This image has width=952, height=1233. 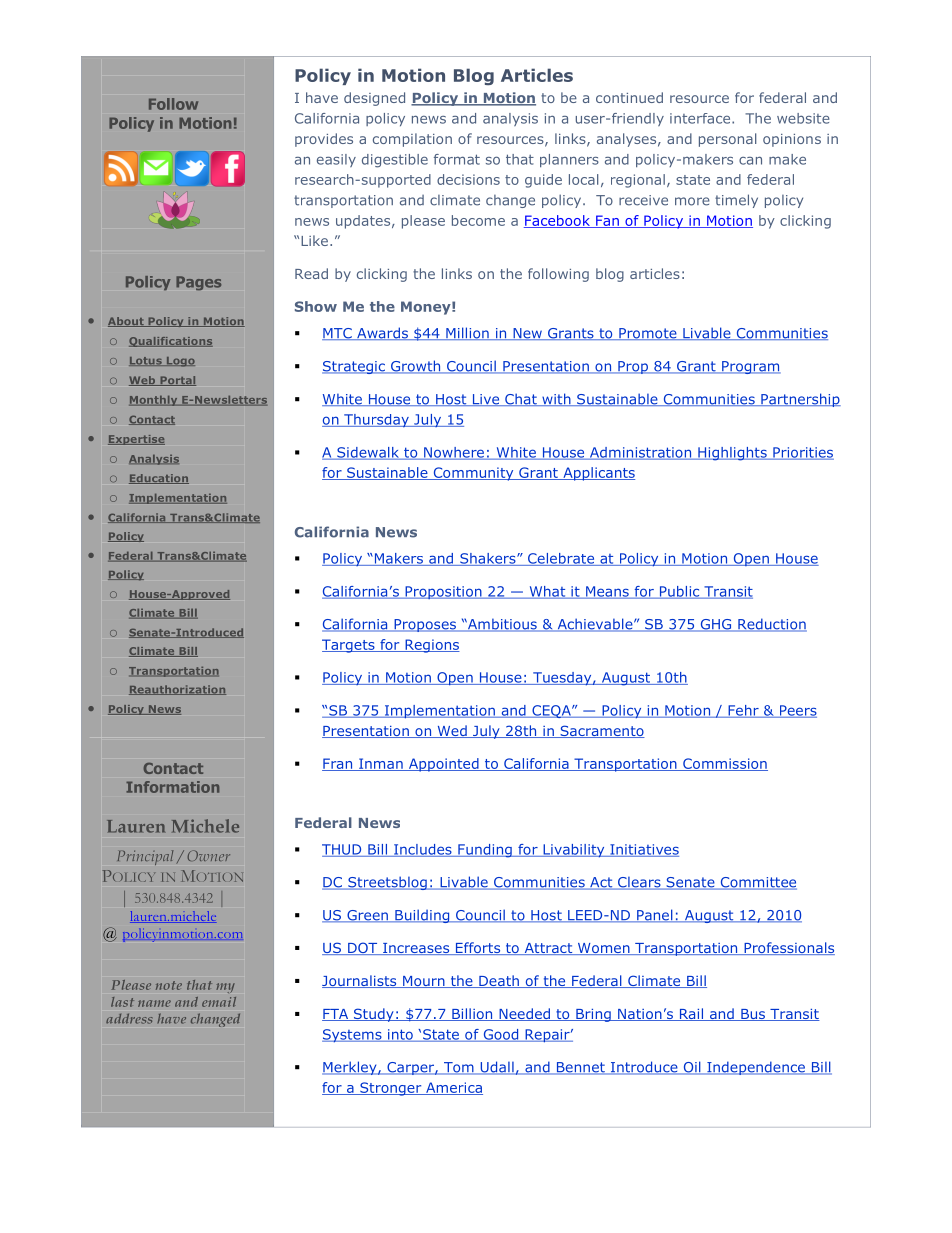 What do you see at coordinates (412, 140) in the image?
I see `compilation` at bounding box center [412, 140].
